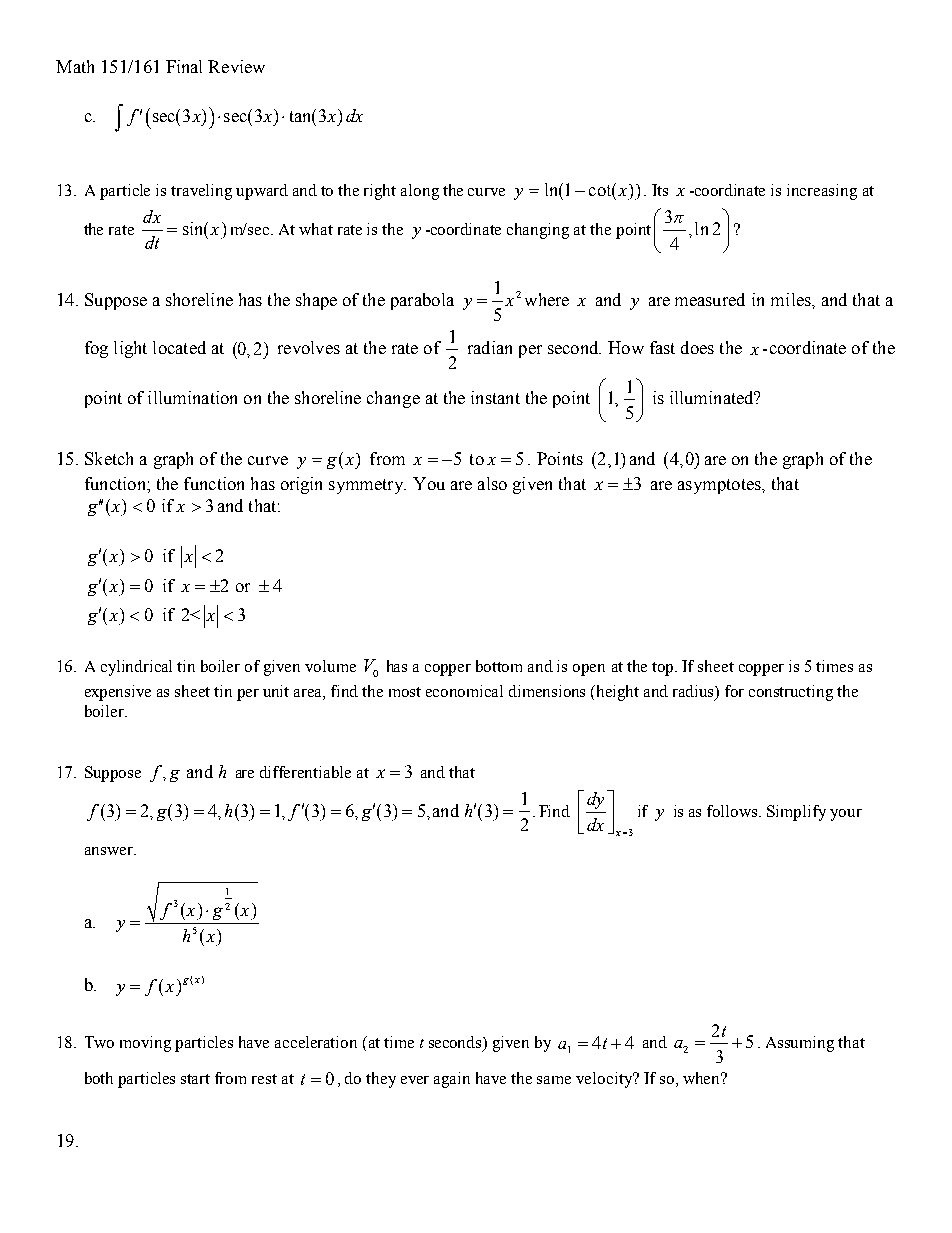  Describe the element at coordinates (420, 192) in the document. I see `along` at that location.
